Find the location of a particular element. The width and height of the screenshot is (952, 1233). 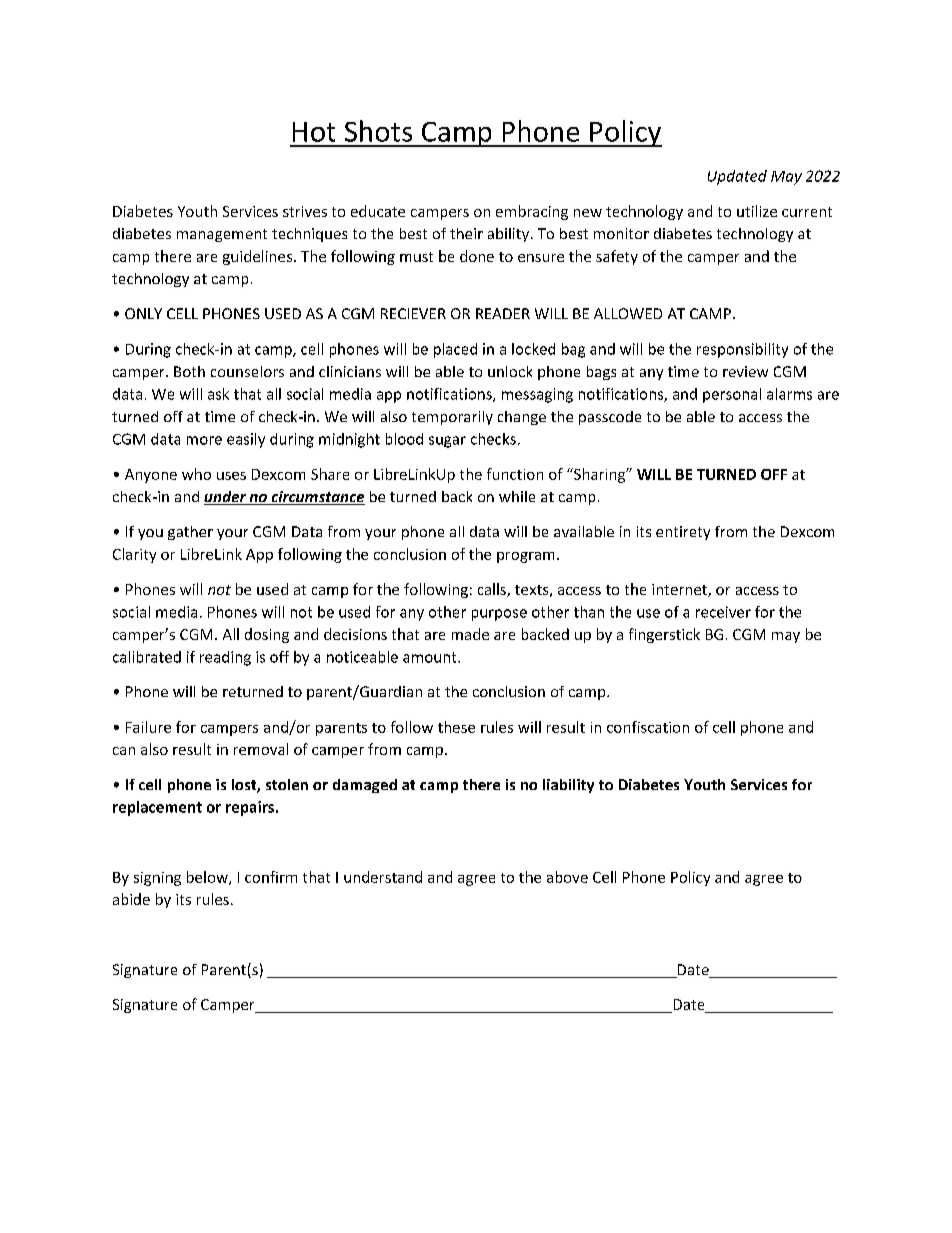

while is located at coordinates (517, 496).
